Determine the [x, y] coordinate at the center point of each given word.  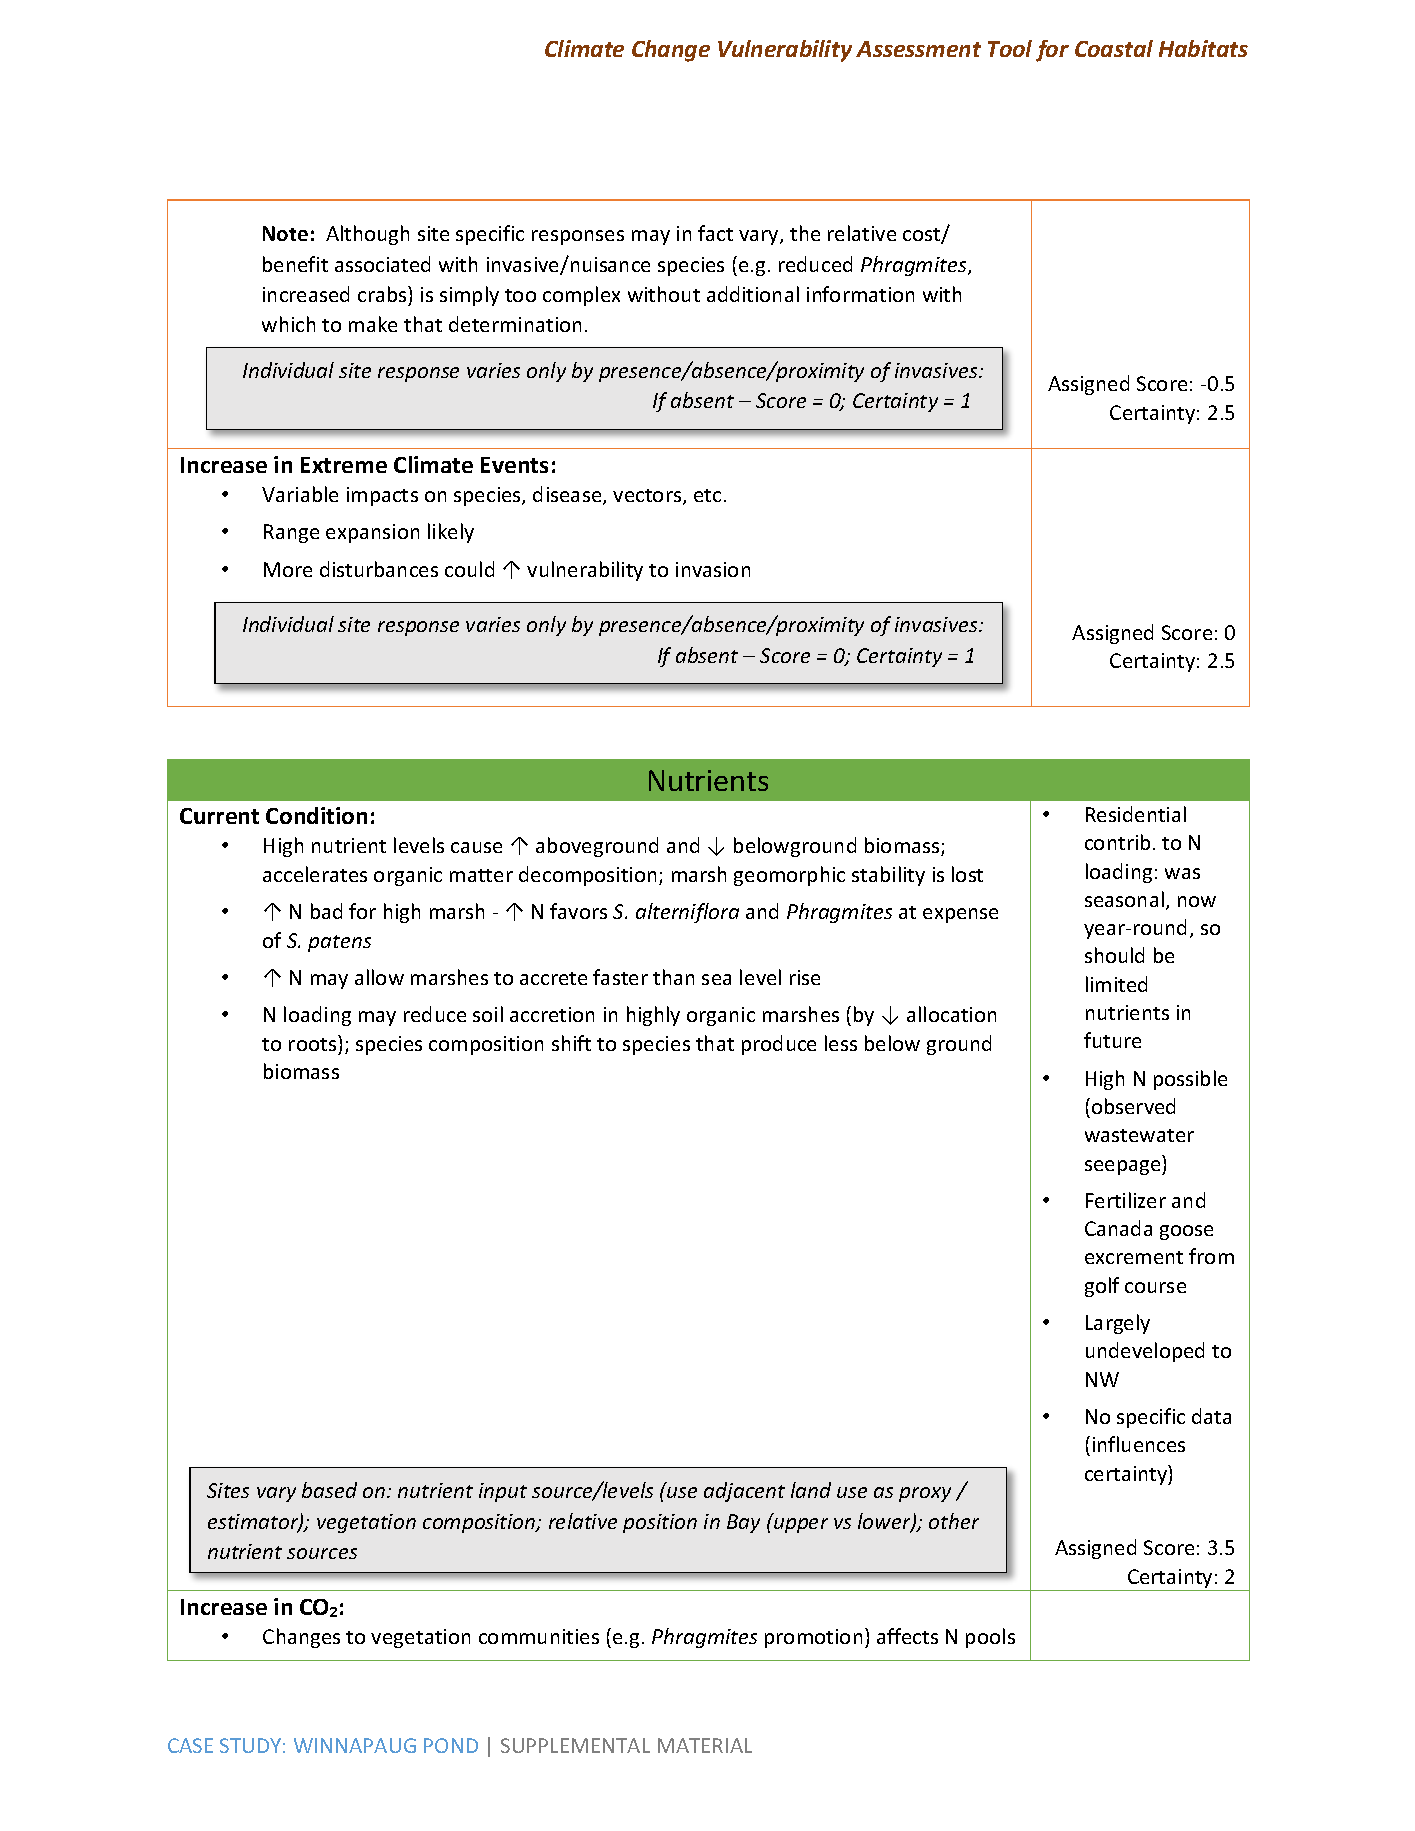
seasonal [1124, 899]
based [329, 1490]
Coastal [1114, 48]
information [860, 294]
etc [707, 495]
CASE [190, 1745]
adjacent [744, 1492]
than [673, 977]
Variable [300, 494]
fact [715, 233]
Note [285, 233]
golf [1102, 1287]
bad [326, 911]
